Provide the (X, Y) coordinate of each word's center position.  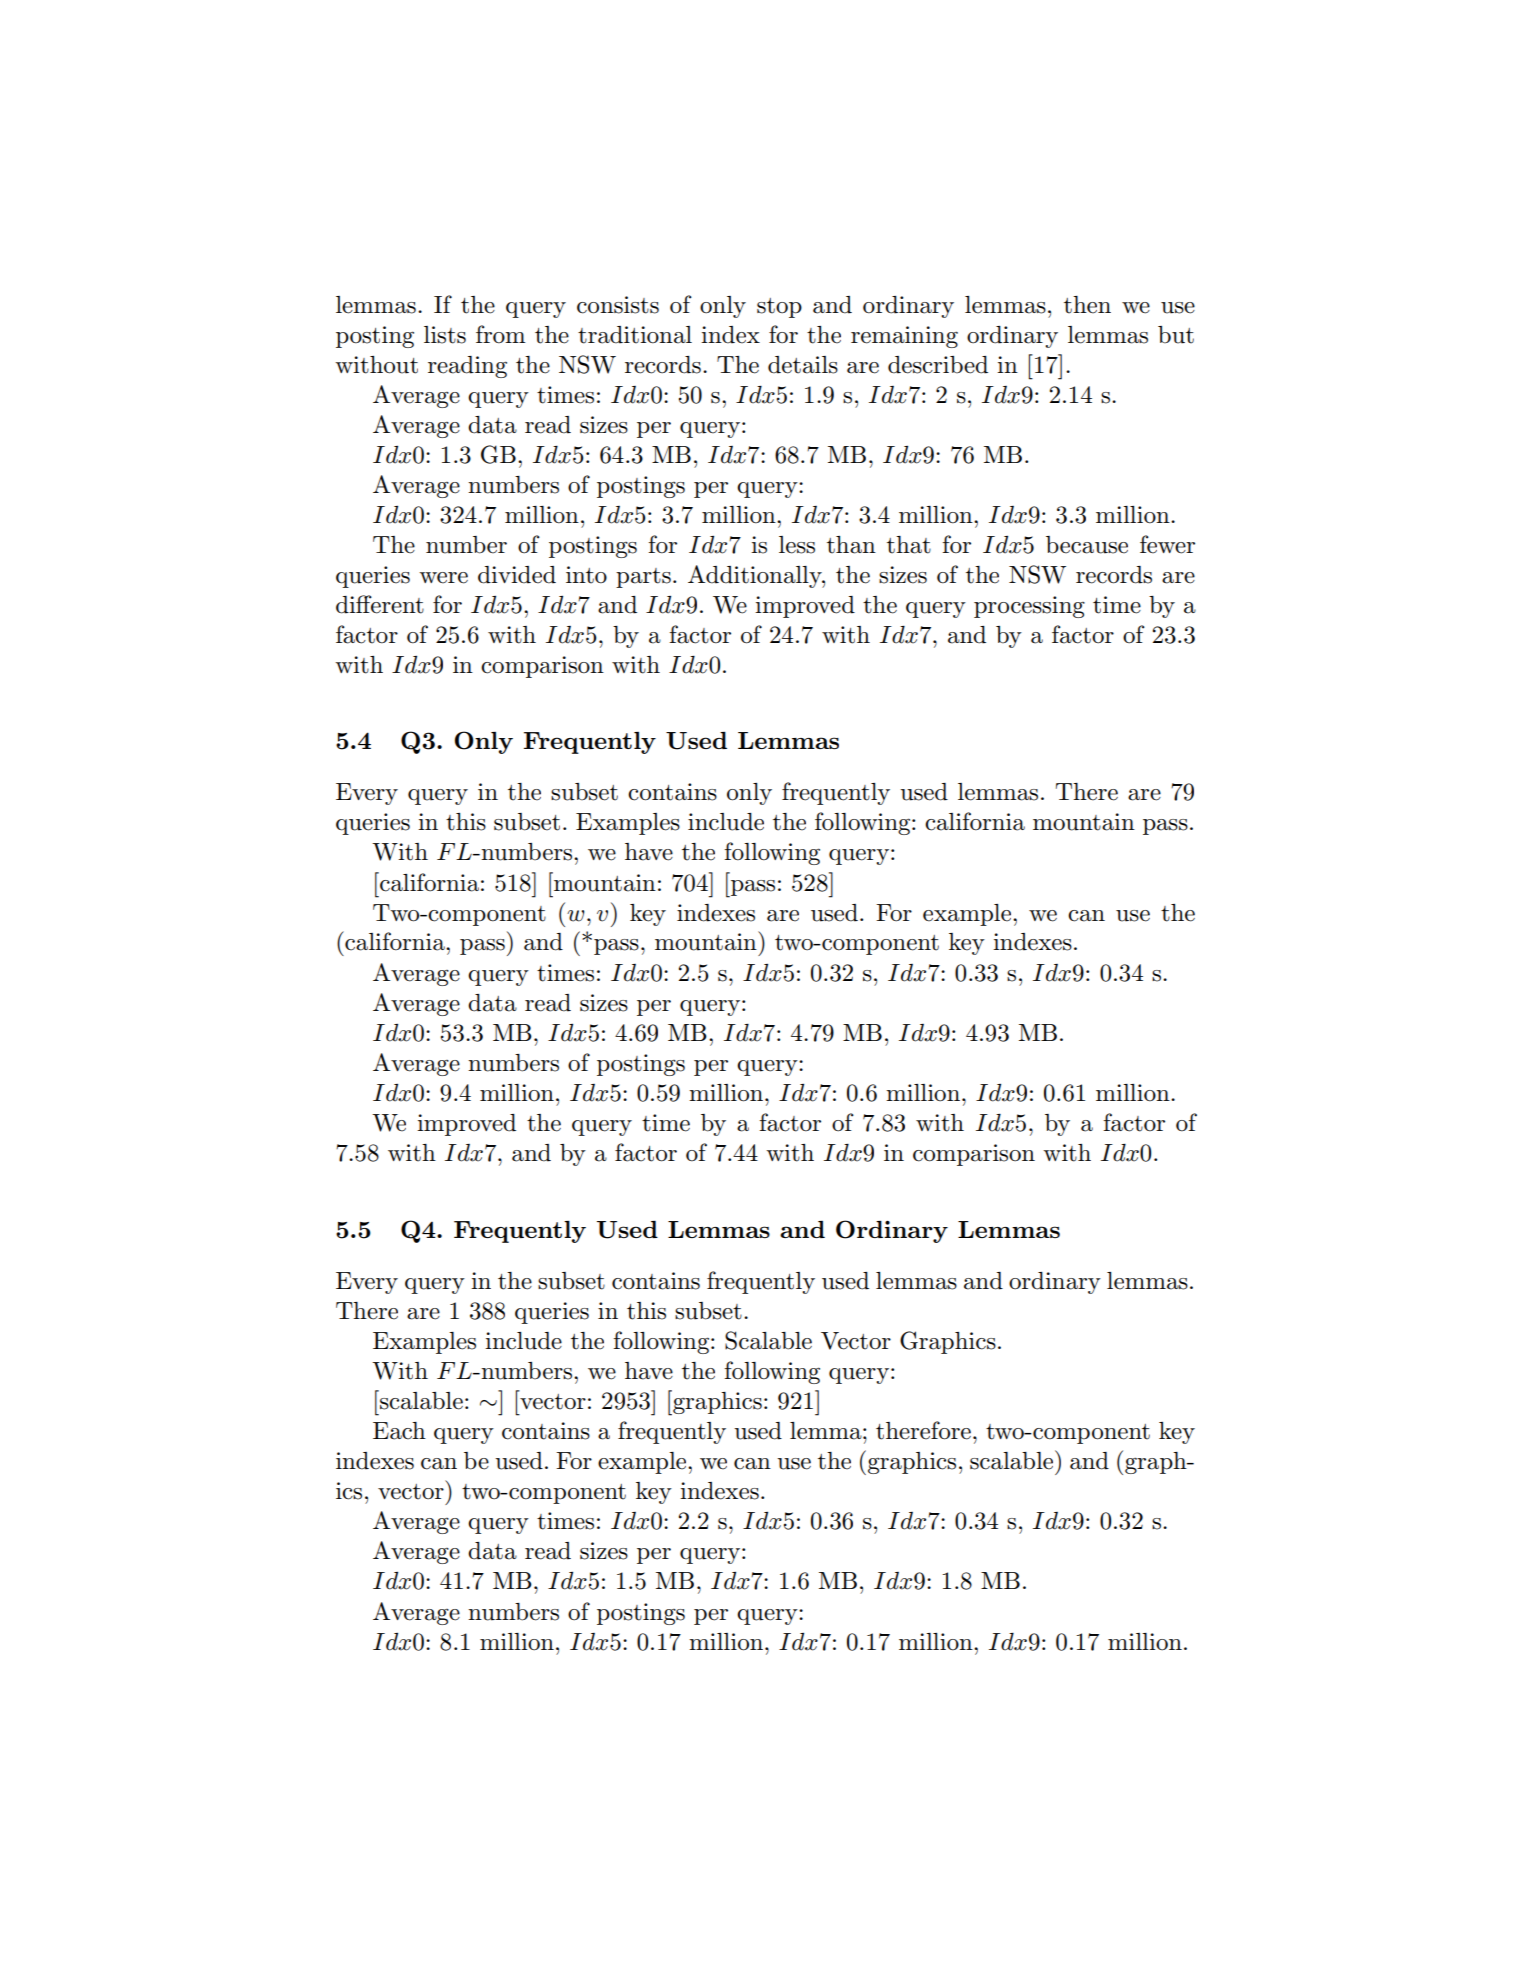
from (501, 334)
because (1087, 545)
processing (1029, 607)
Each (399, 1431)
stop (779, 308)
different (380, 604)
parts (643, 578)
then (1087, 305)
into (586, 575)
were (443, 578)
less (797, 545)
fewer (1167, 544)
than (851, 545)
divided (517, 575)
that (909, 545)
